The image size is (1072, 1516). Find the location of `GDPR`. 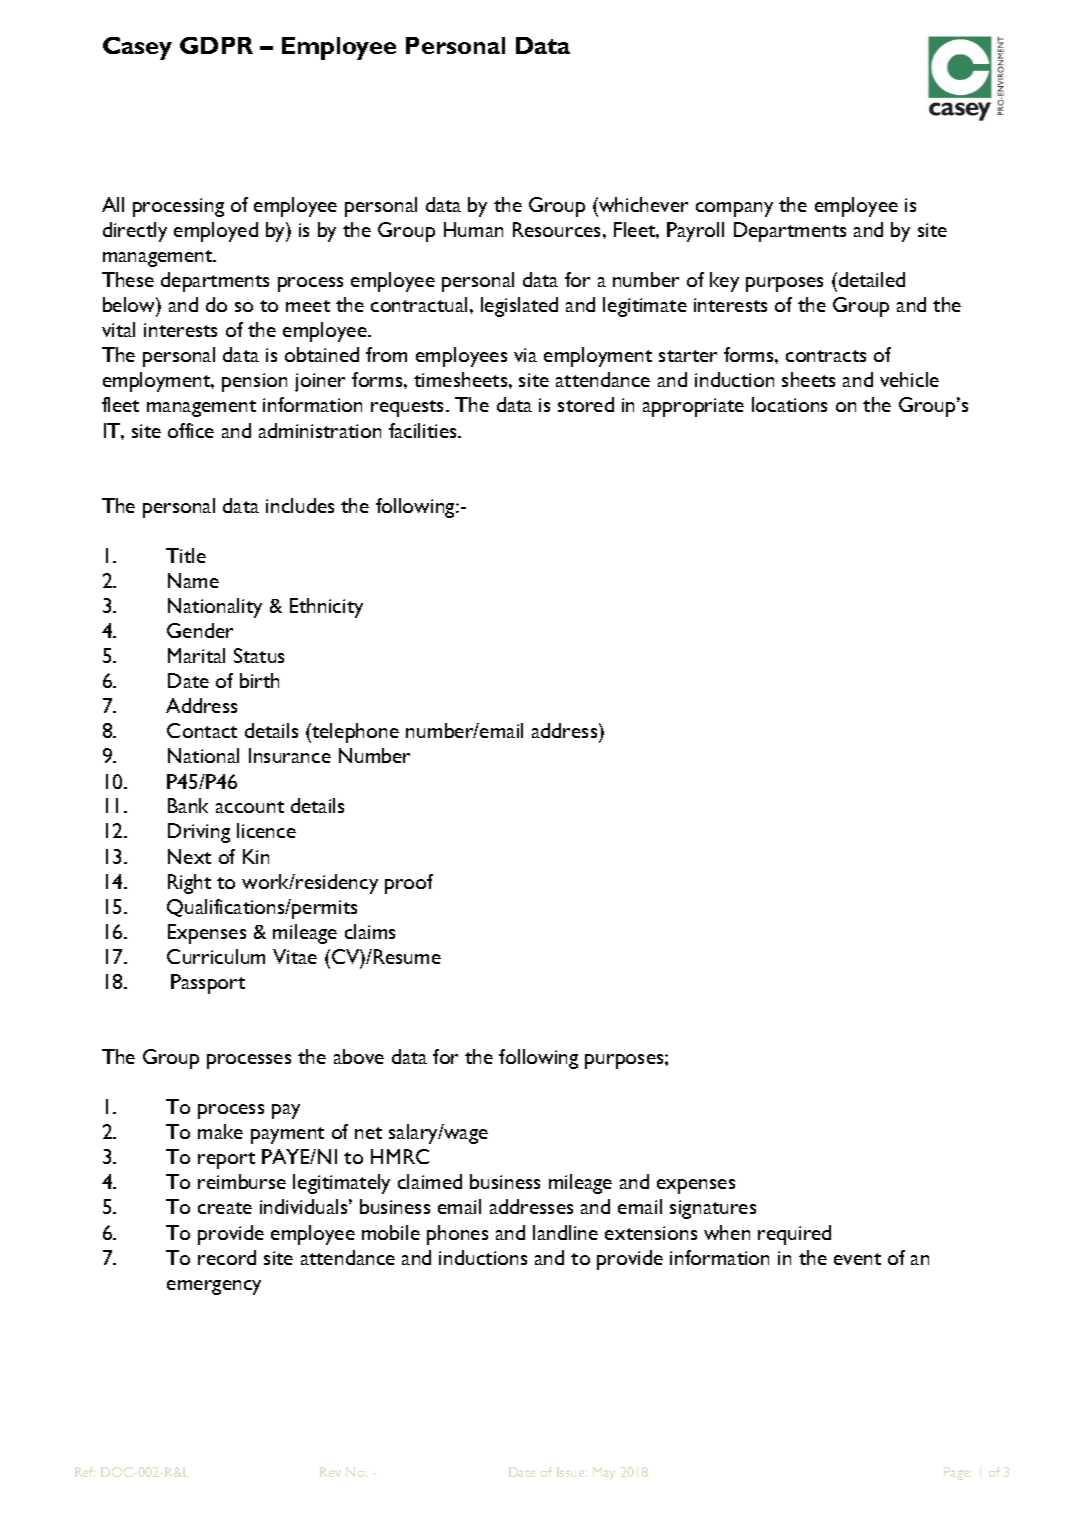

GDPR is located at coordinates (216, 45).
